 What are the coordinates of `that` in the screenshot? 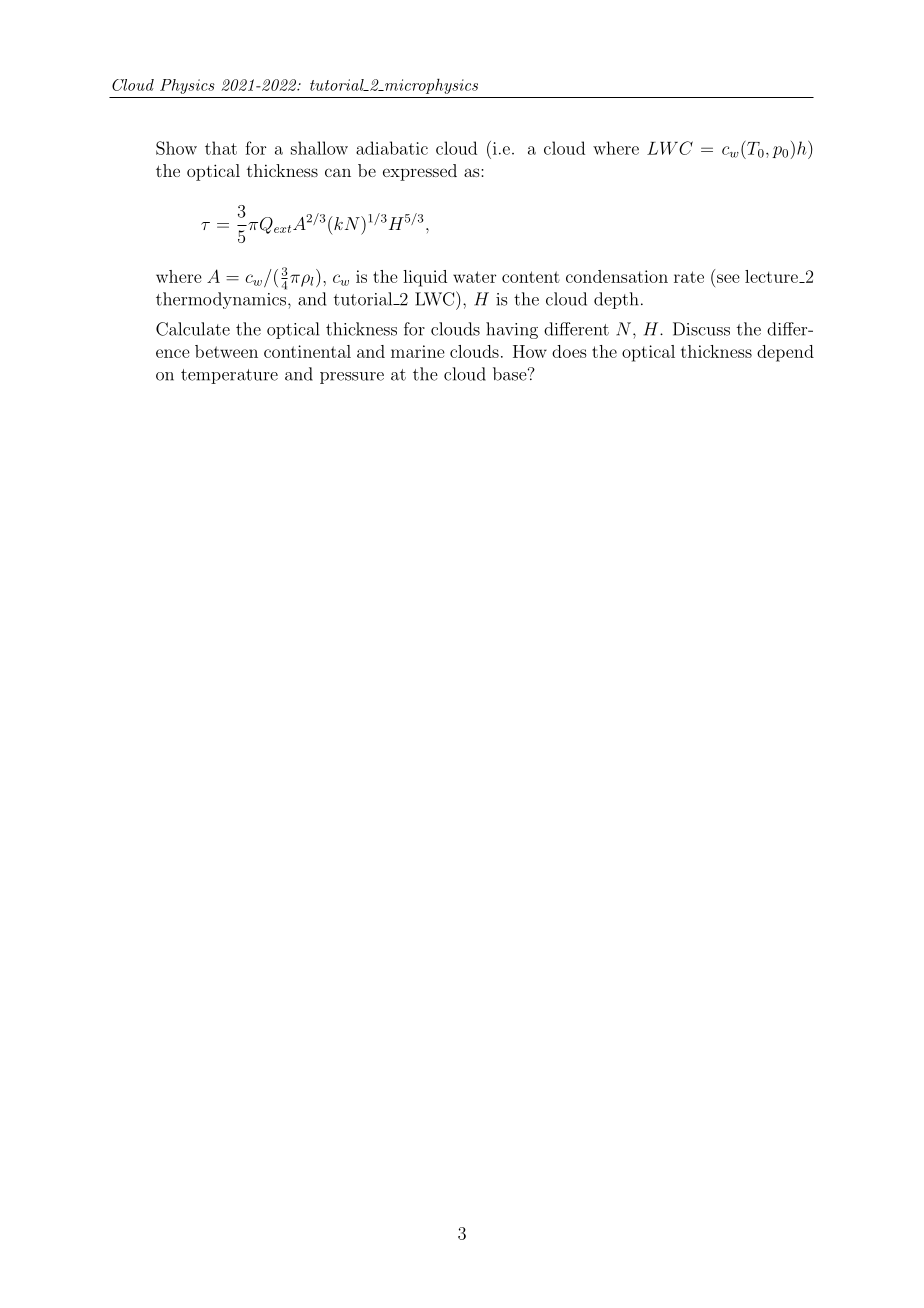 It's located at (221, 148).
